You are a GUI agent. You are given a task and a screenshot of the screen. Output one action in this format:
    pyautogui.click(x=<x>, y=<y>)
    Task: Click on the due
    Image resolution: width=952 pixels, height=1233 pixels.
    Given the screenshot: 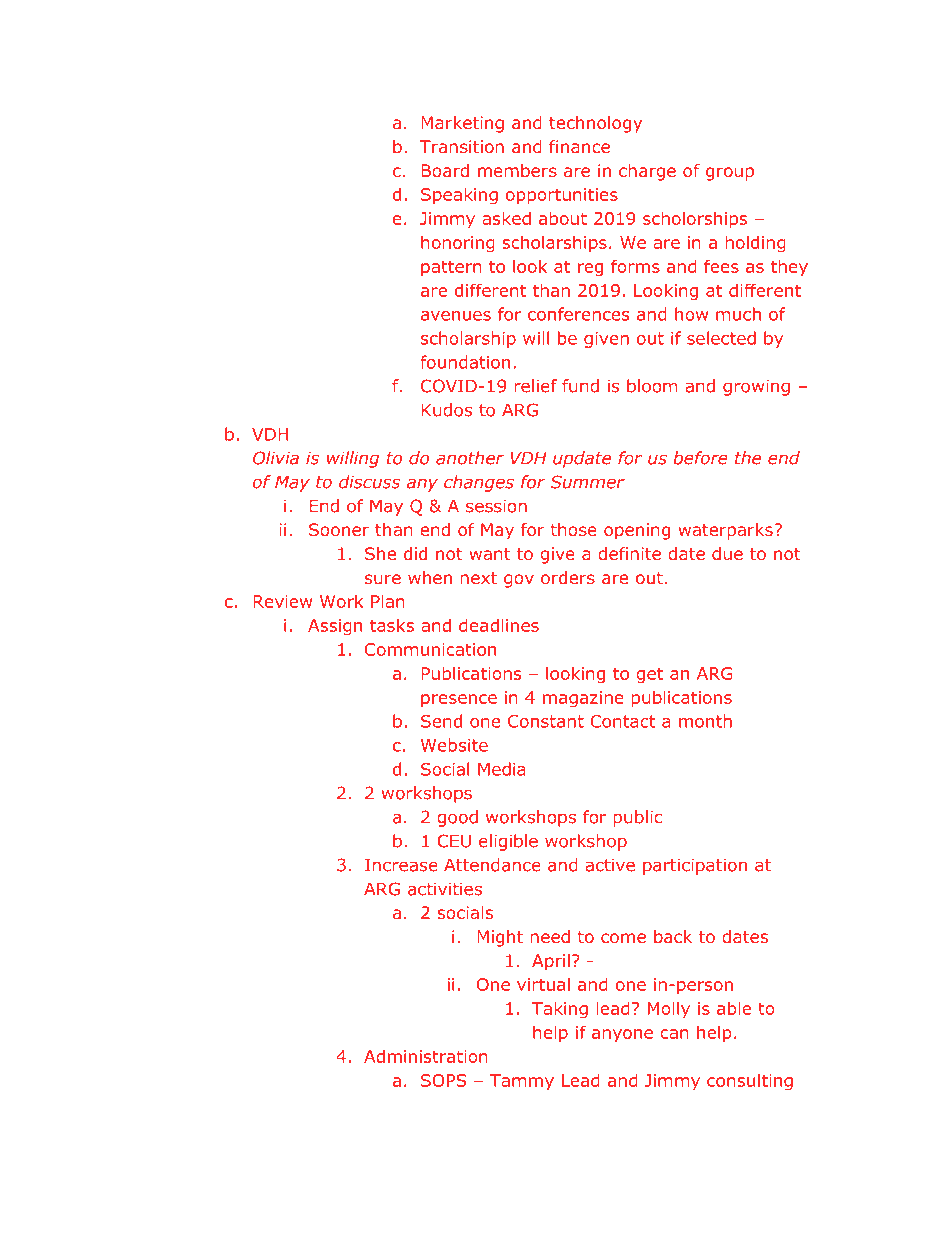 What is the action you would take?
    pyautogui.click(x=727, y=553)
